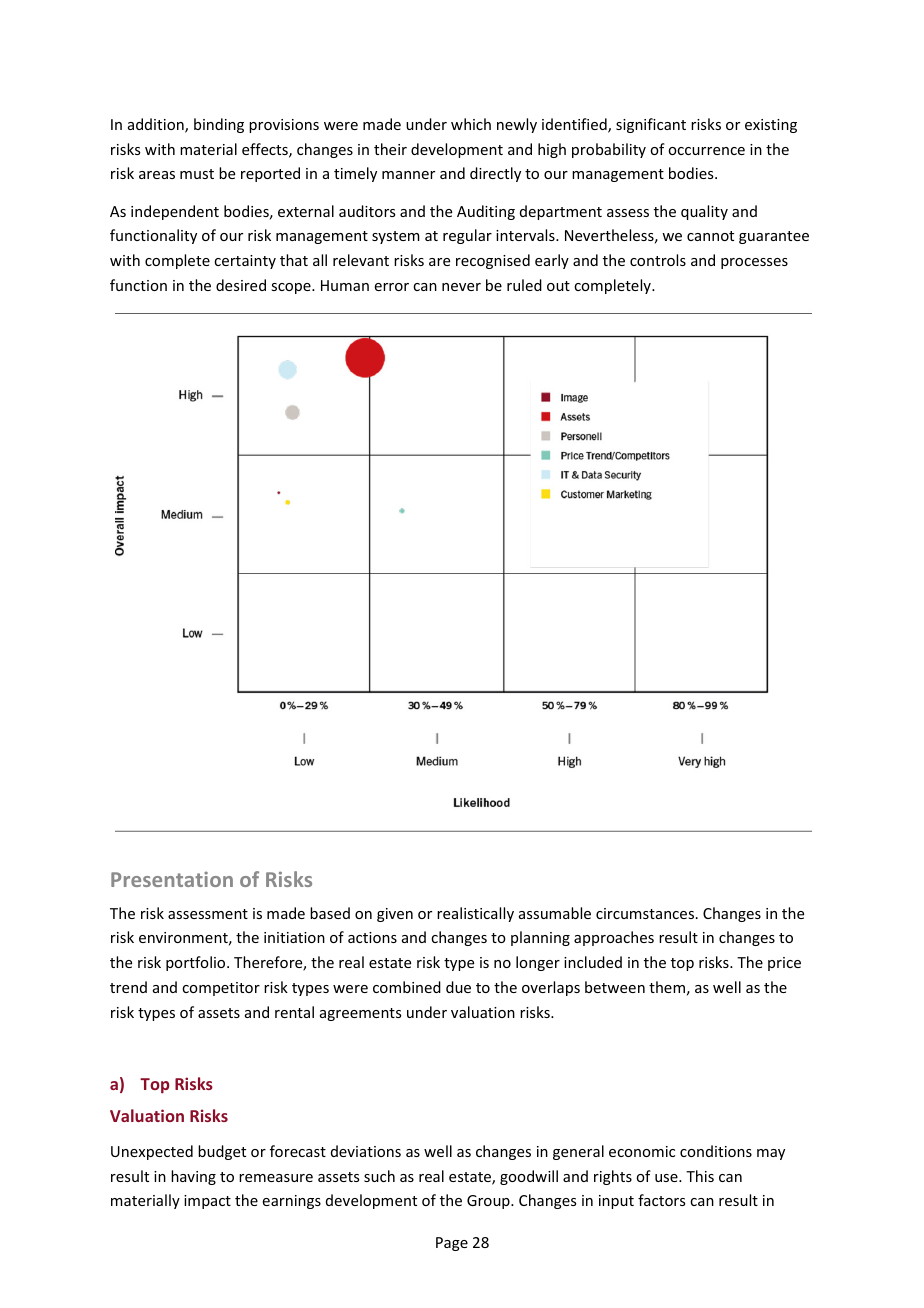 This screenshot has width=924, height=1308. What do you see at coordinates (458, 987) in the screenshot?
I see `due` at bounding box center [458, 987].
